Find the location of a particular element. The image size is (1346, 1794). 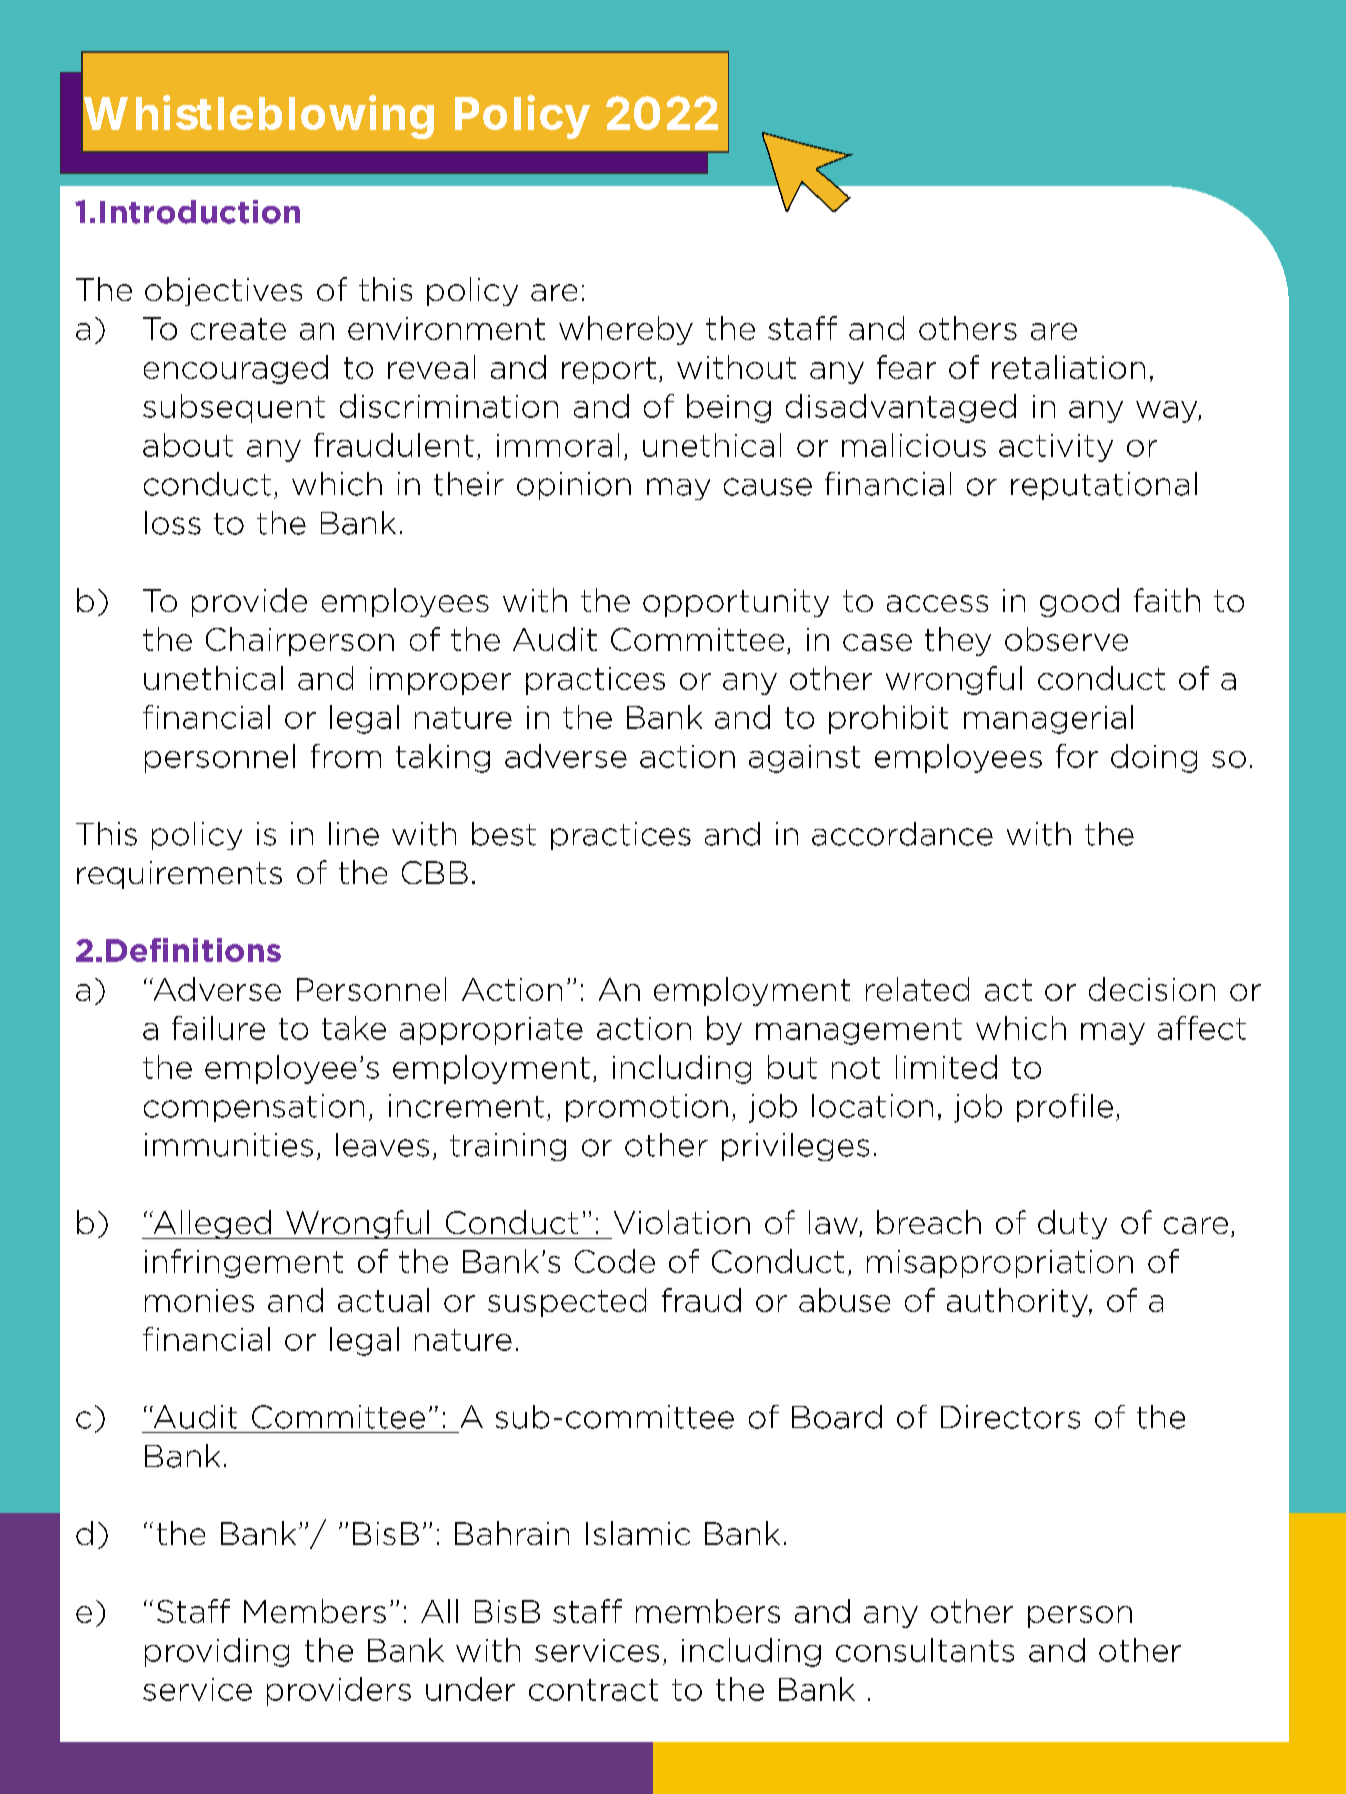

create is located at coordinates (238, 329).
